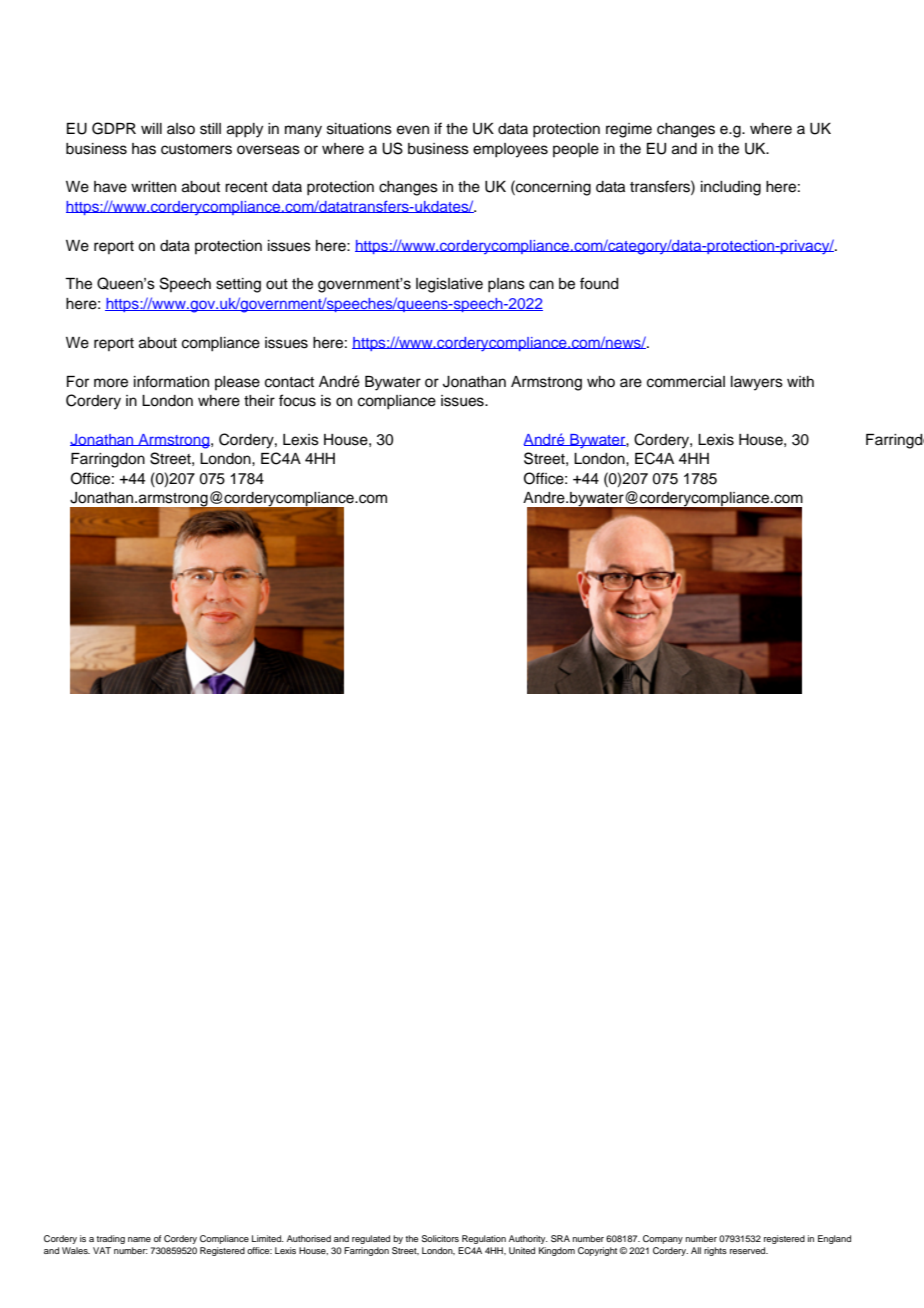  What do you see at coordinates (484, 1239) in the image?
I see `Regulation` at bounding box center [484, 1239].
